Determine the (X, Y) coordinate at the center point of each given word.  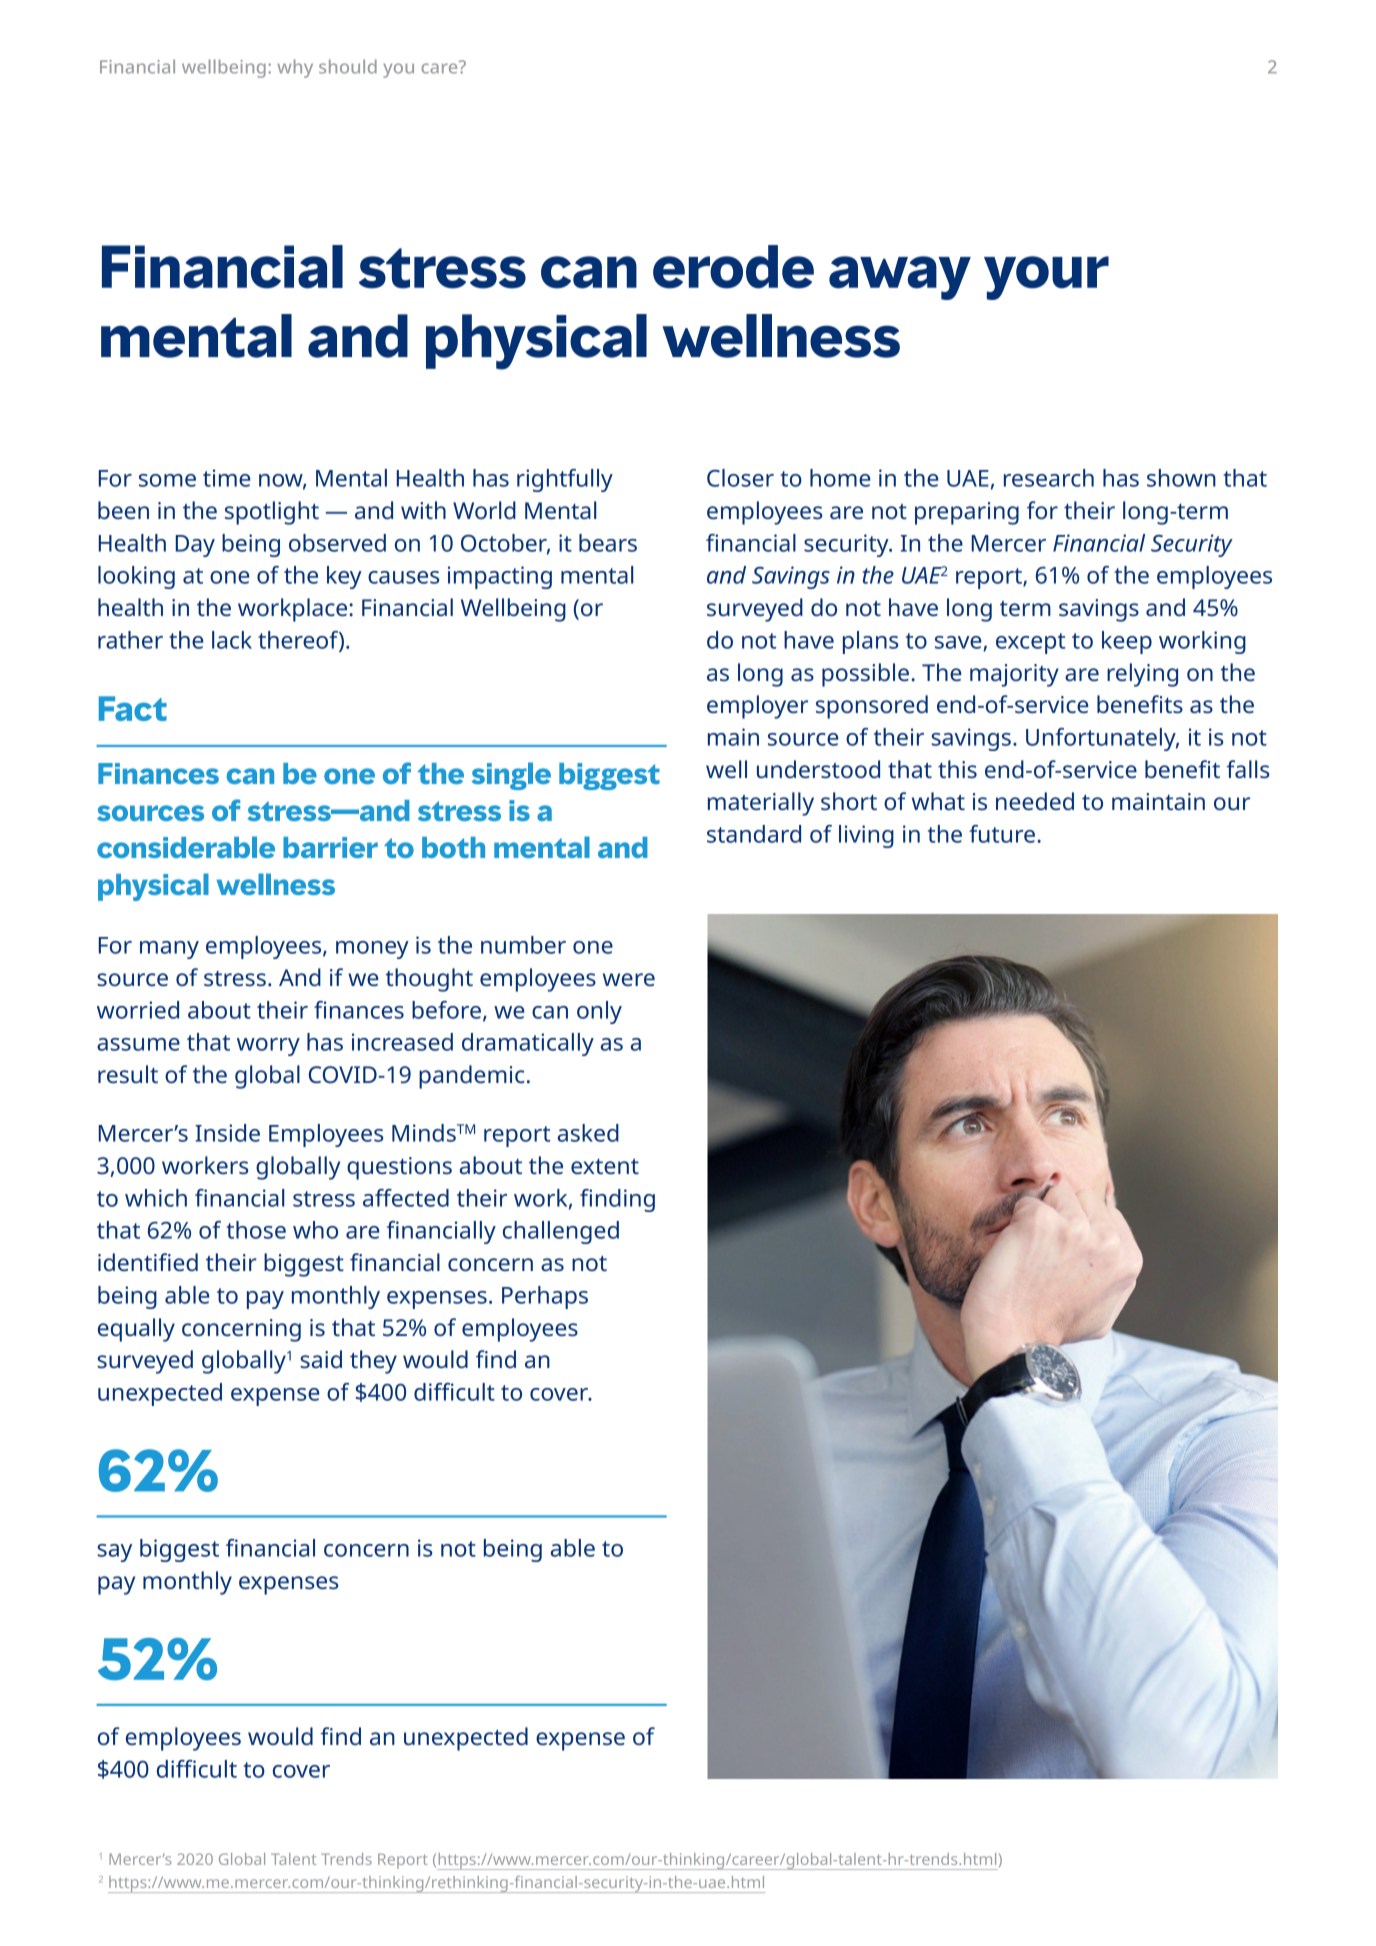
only (599, 1012)
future (1002, 834)
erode (733, 267)
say (114, 1553)
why (295, 68)
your (1046, 278)
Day (195, 546)
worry (268, 1047)
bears (608, 543)
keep (1127, 642)
